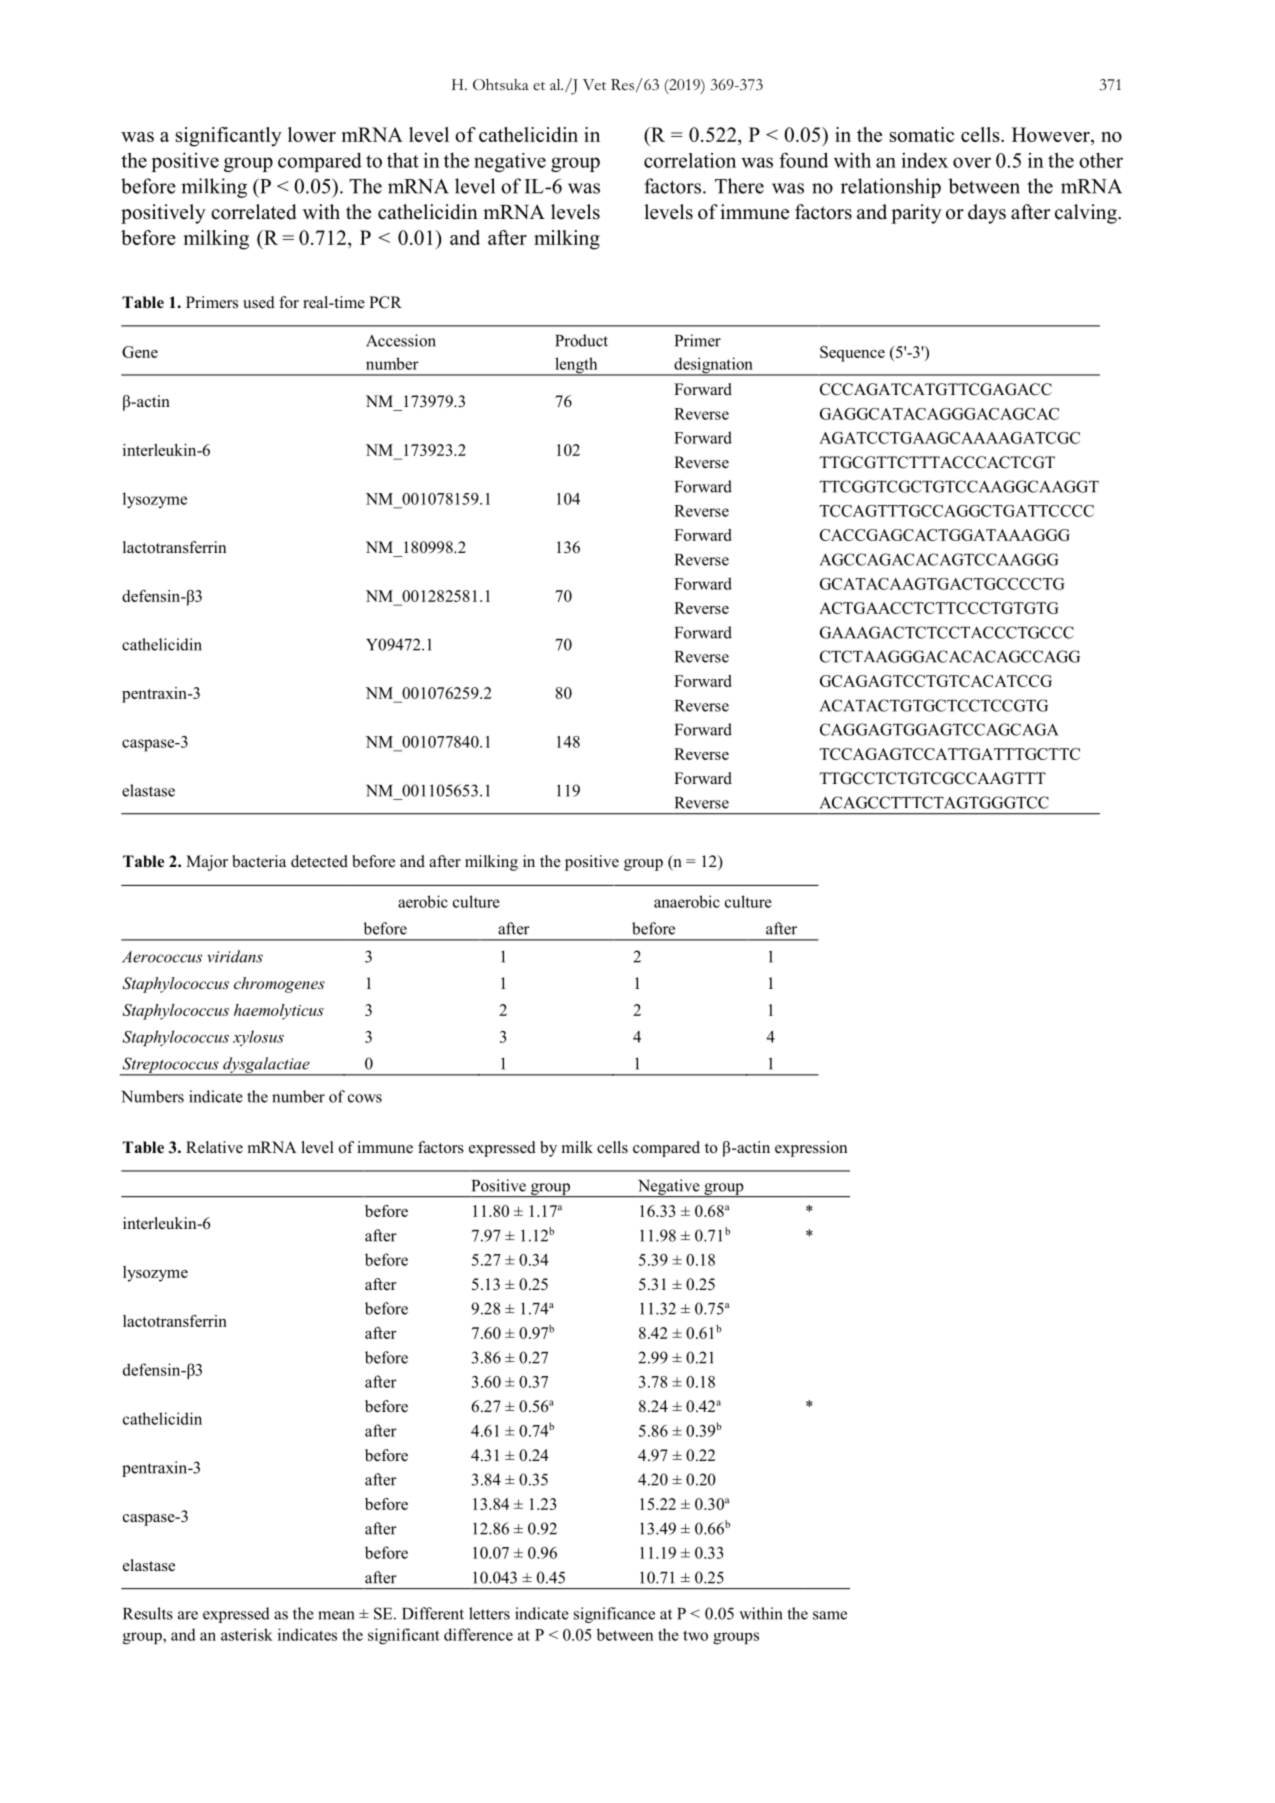 This screenshot has height=1803, width=1275. I want to click on Vet, so click(594, 84).
